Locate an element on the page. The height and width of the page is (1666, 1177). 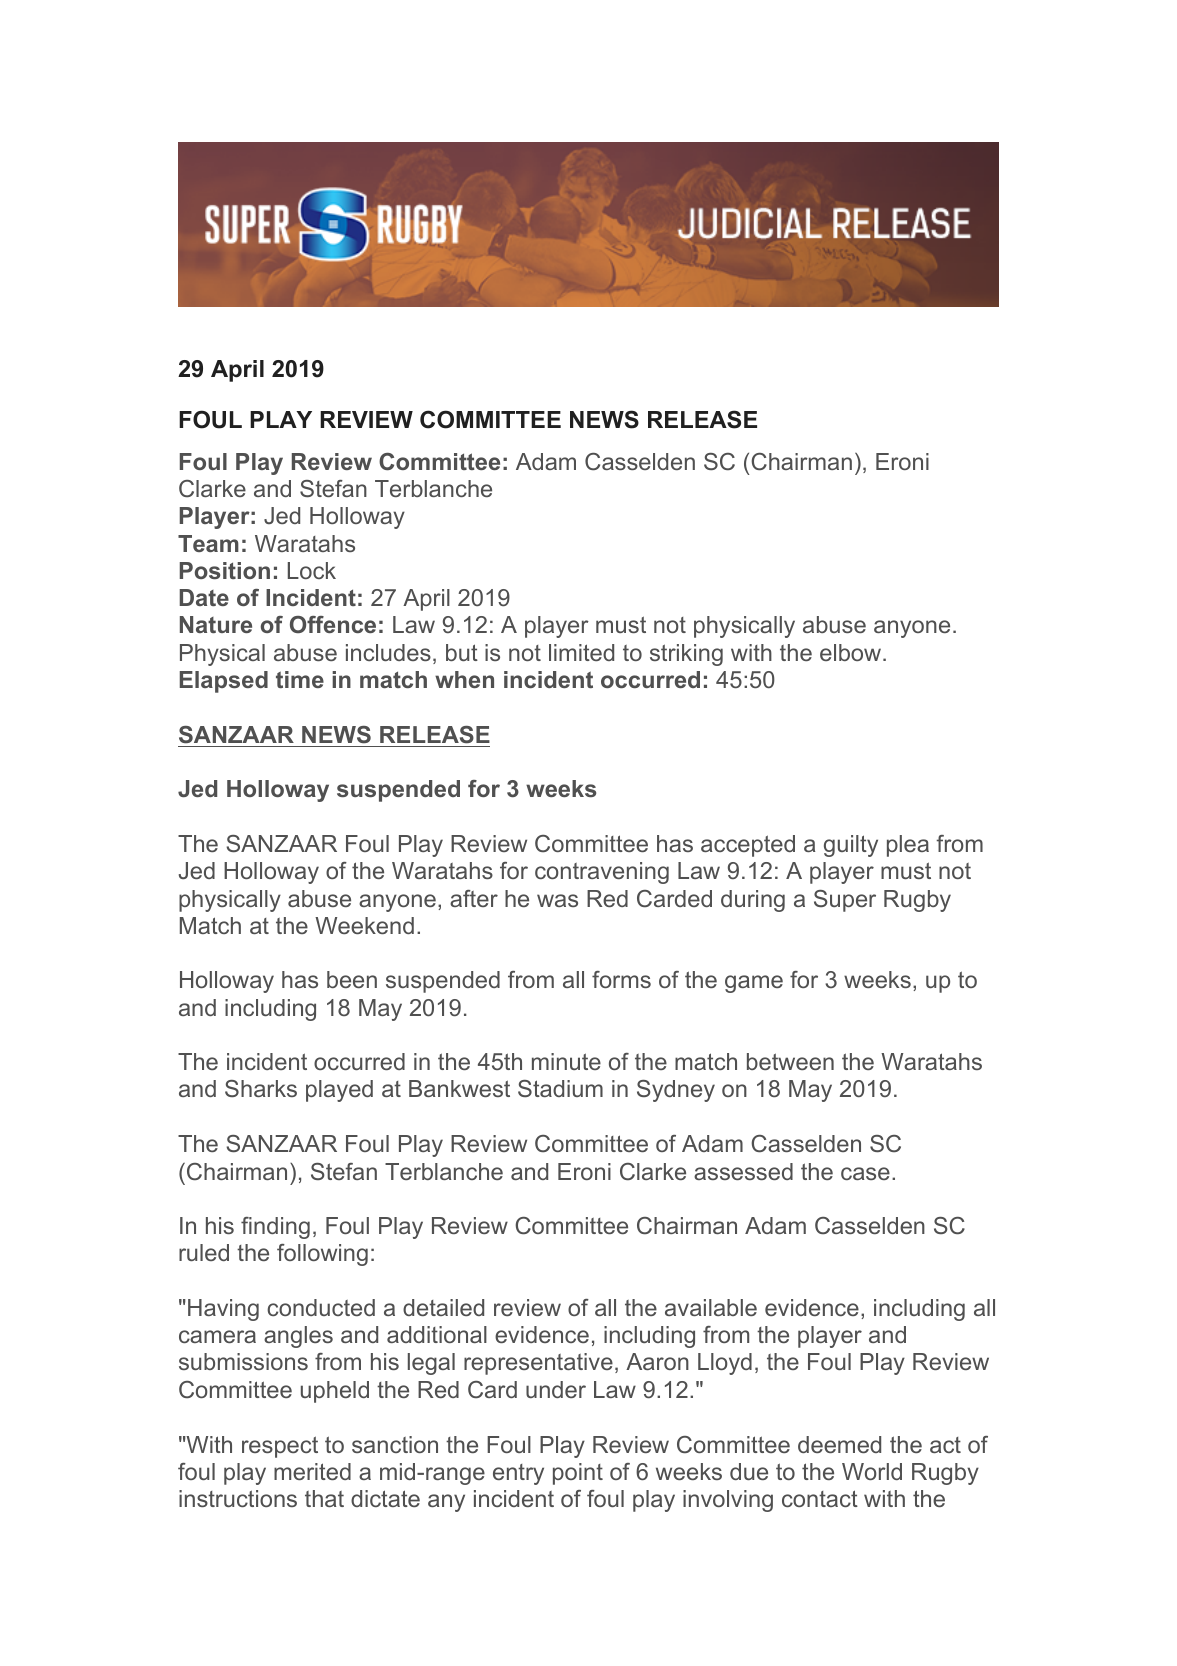
Super is located at coordinates (845, 901).
